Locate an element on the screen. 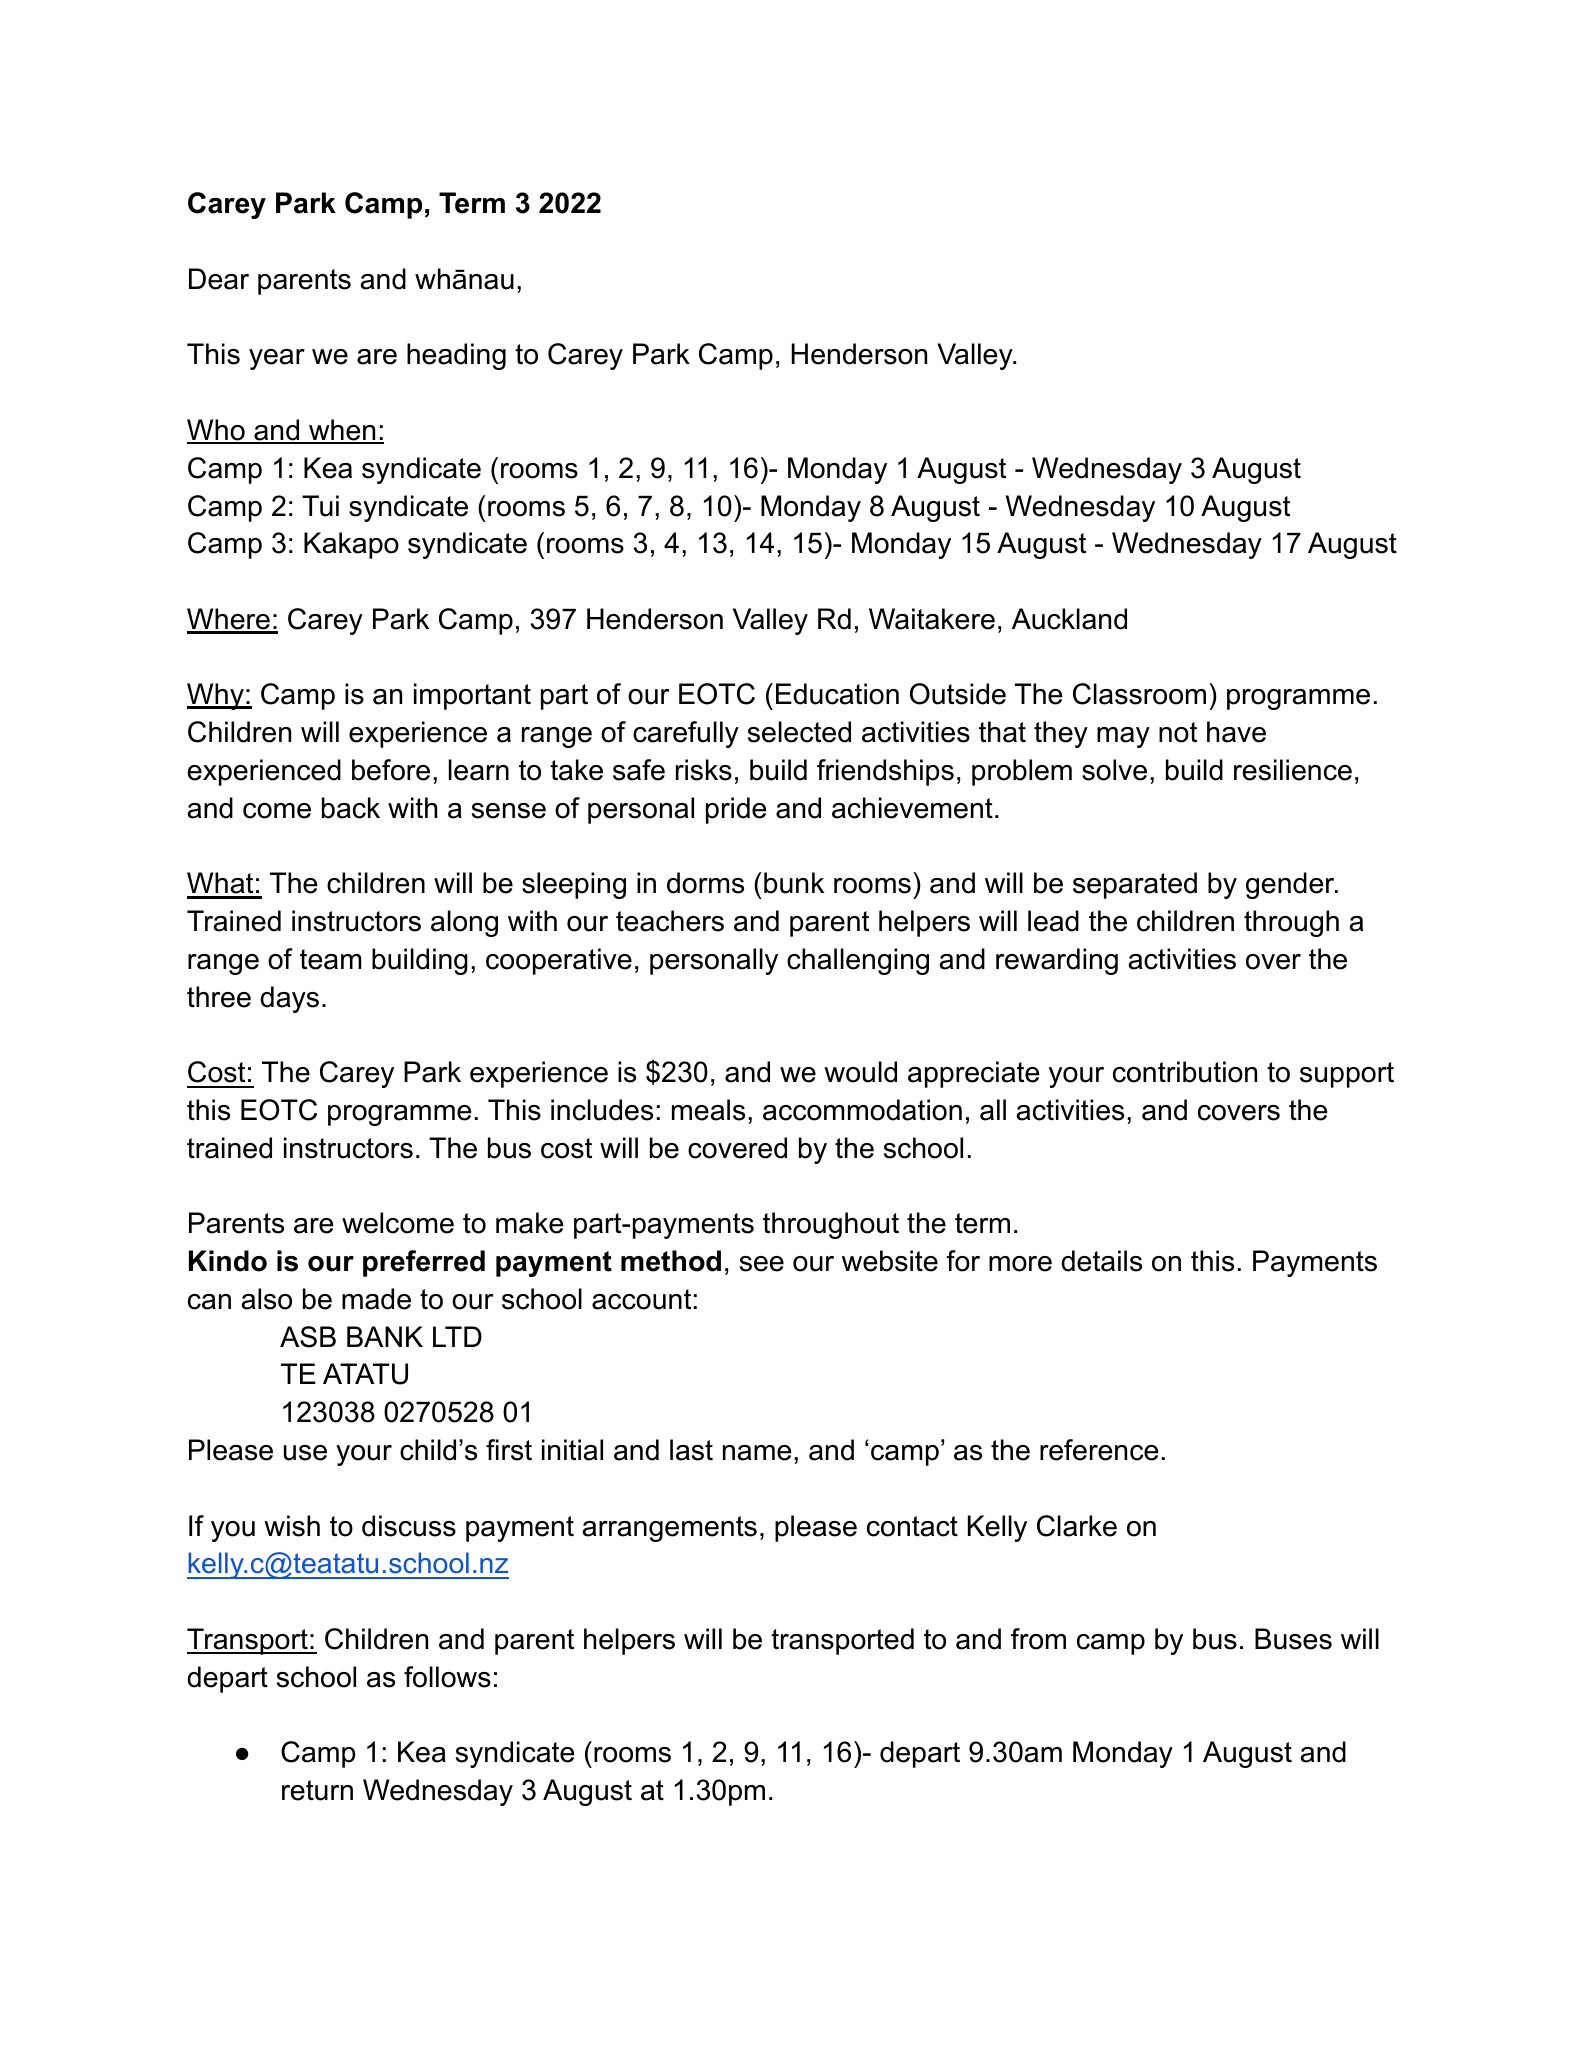 Image resolution: width=1589 pixels, height=2057 pixels. days is located at coordinates (289, 999).
